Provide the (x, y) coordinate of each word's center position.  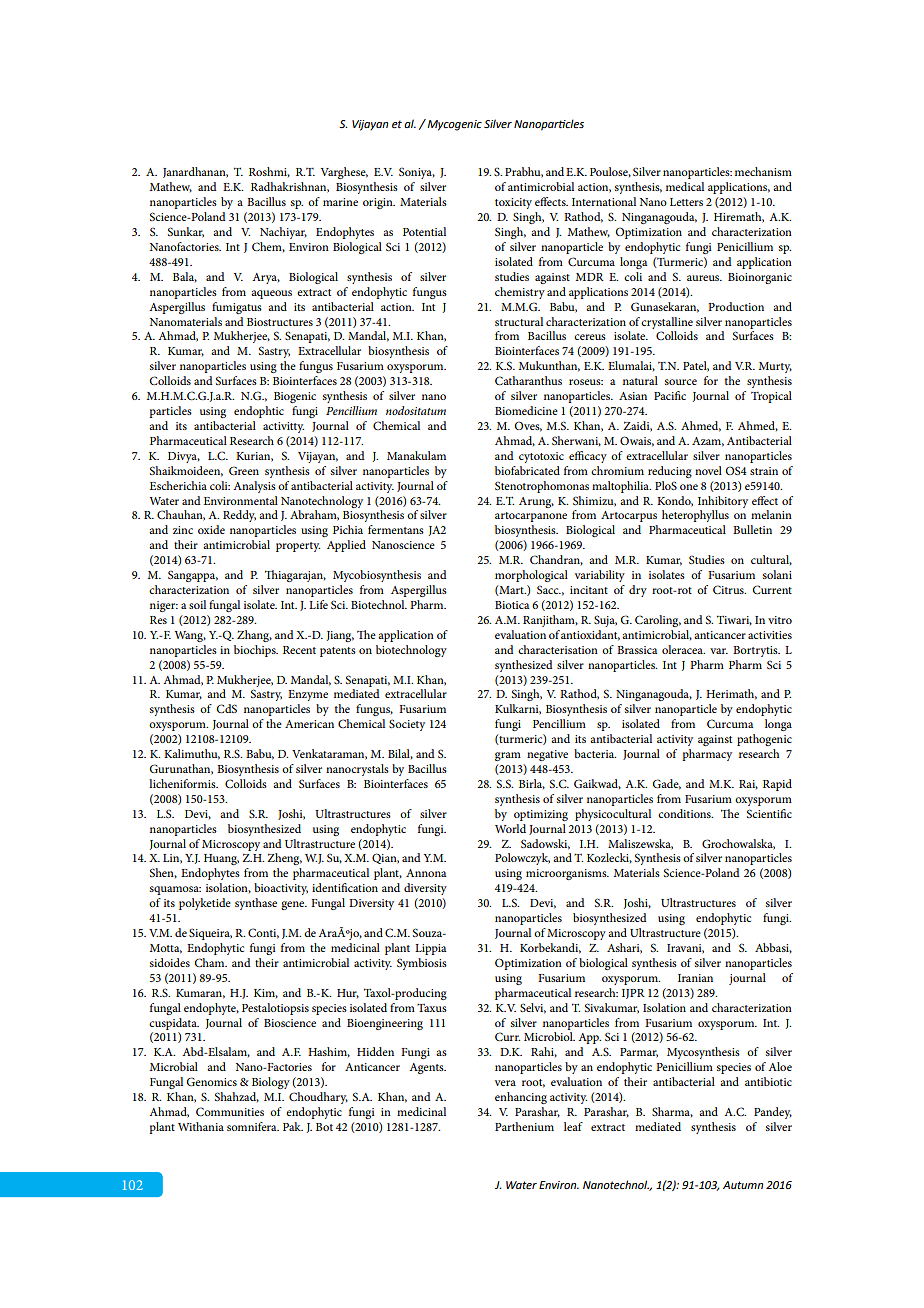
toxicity (513, 203)
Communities (230, 1111)
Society (407, 725)
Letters (686, 202)
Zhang (254, 636)
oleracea (683, 649)
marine (340, 202)
